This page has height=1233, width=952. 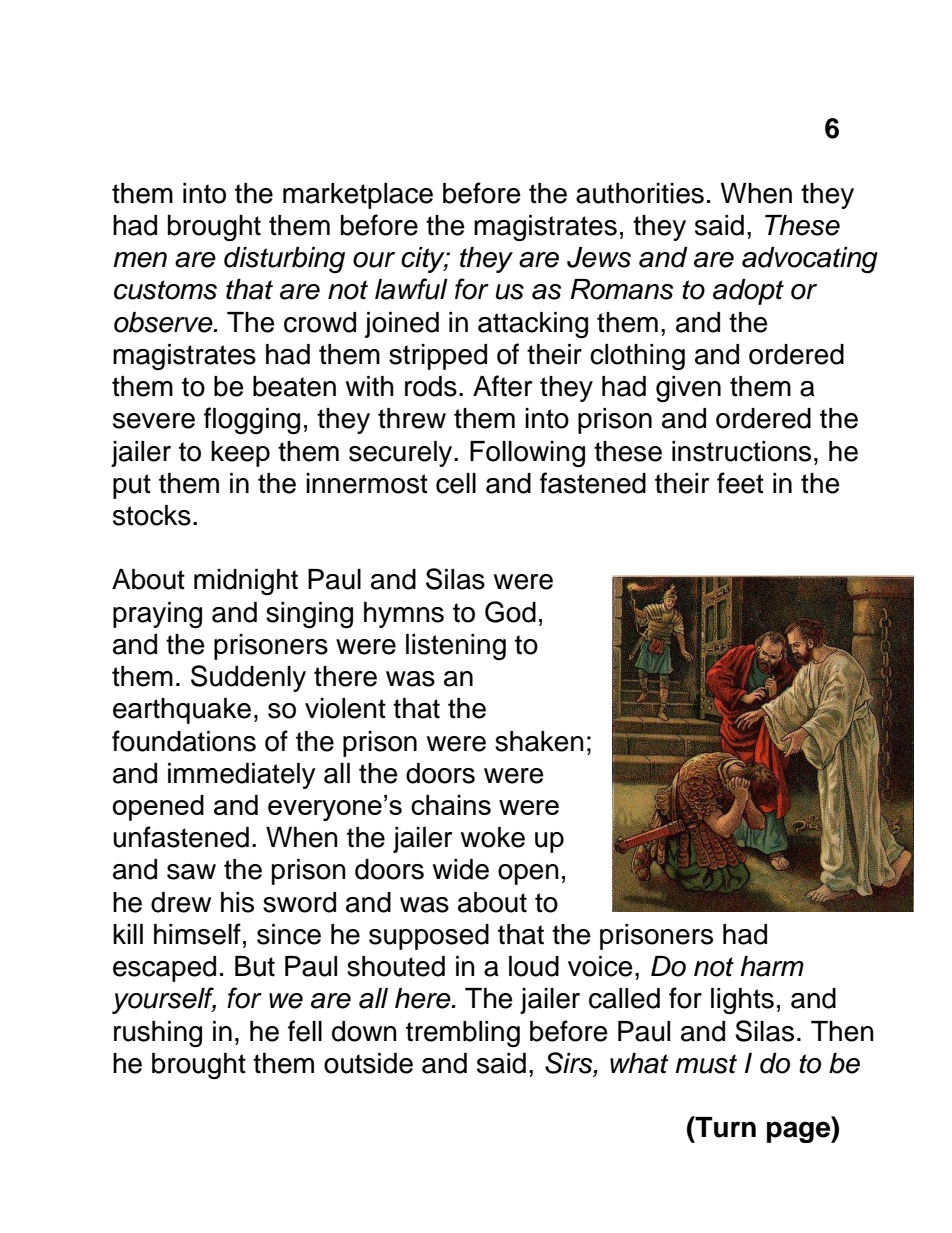 What do you see at coordinates (510, 612) in the page?
I see `God` at bounding box center [510, 612].
